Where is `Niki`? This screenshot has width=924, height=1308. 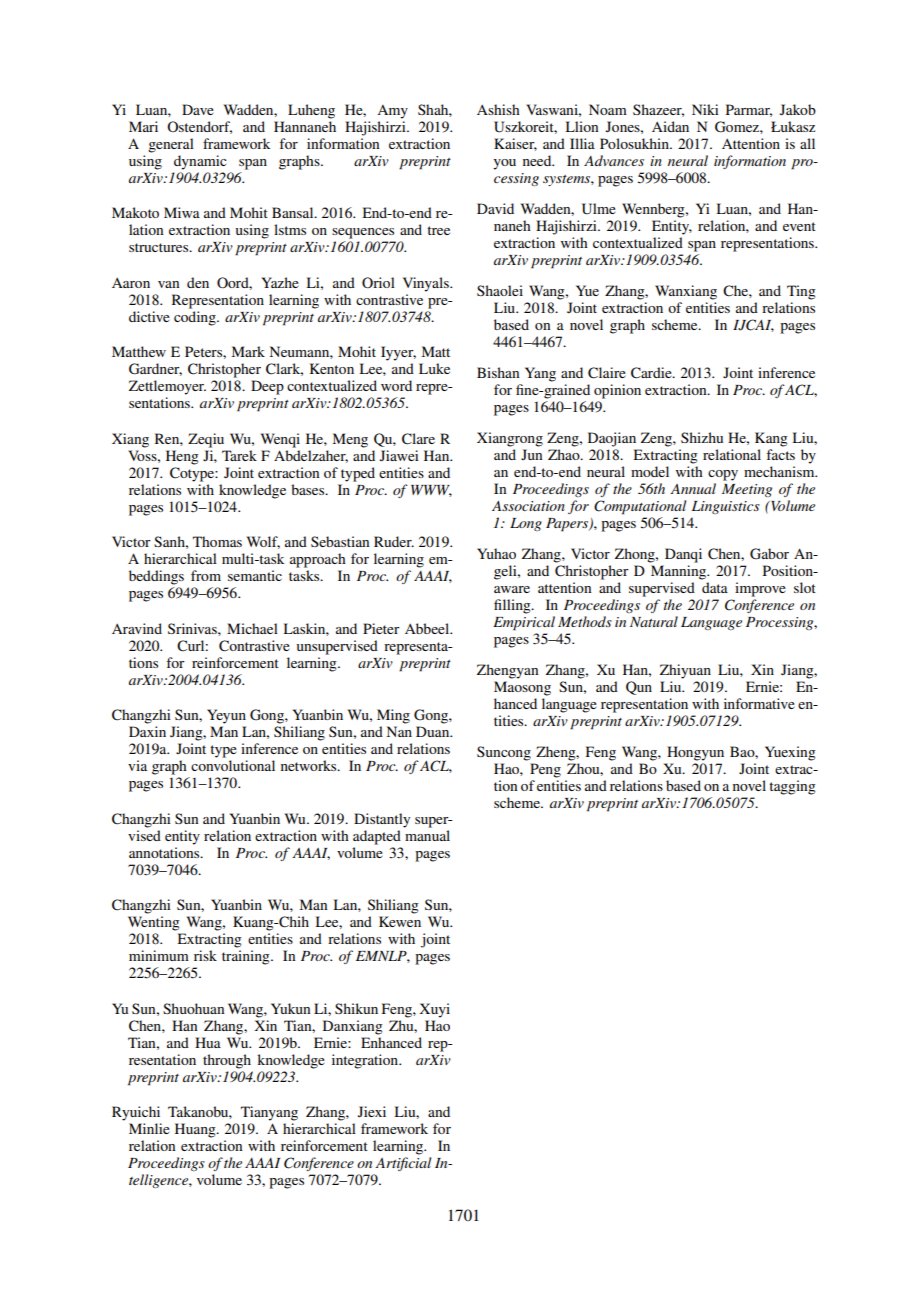 Niki is located at coordinates (705, 109).
